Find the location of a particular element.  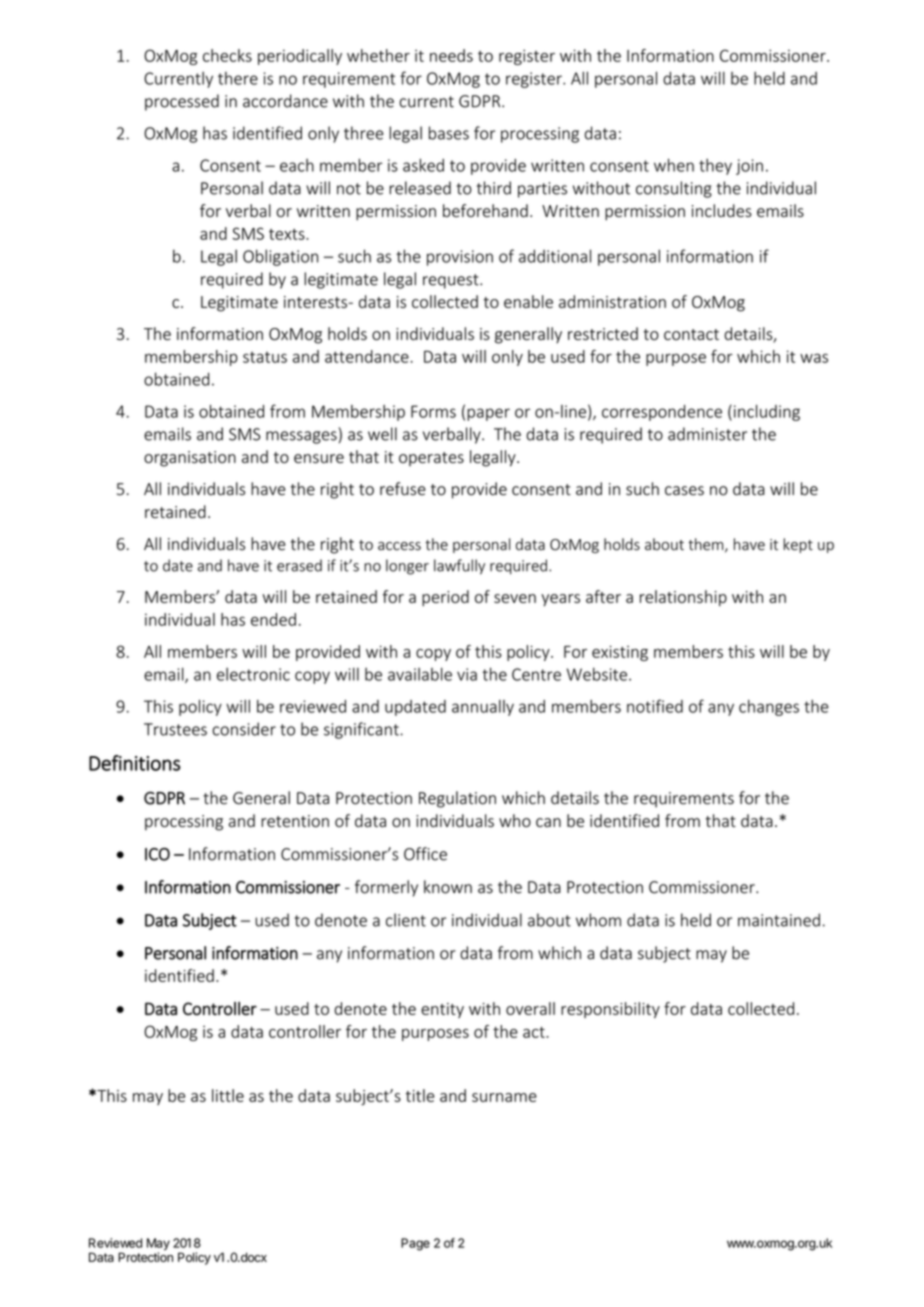

Page is located at coordinates (415, 1244).
